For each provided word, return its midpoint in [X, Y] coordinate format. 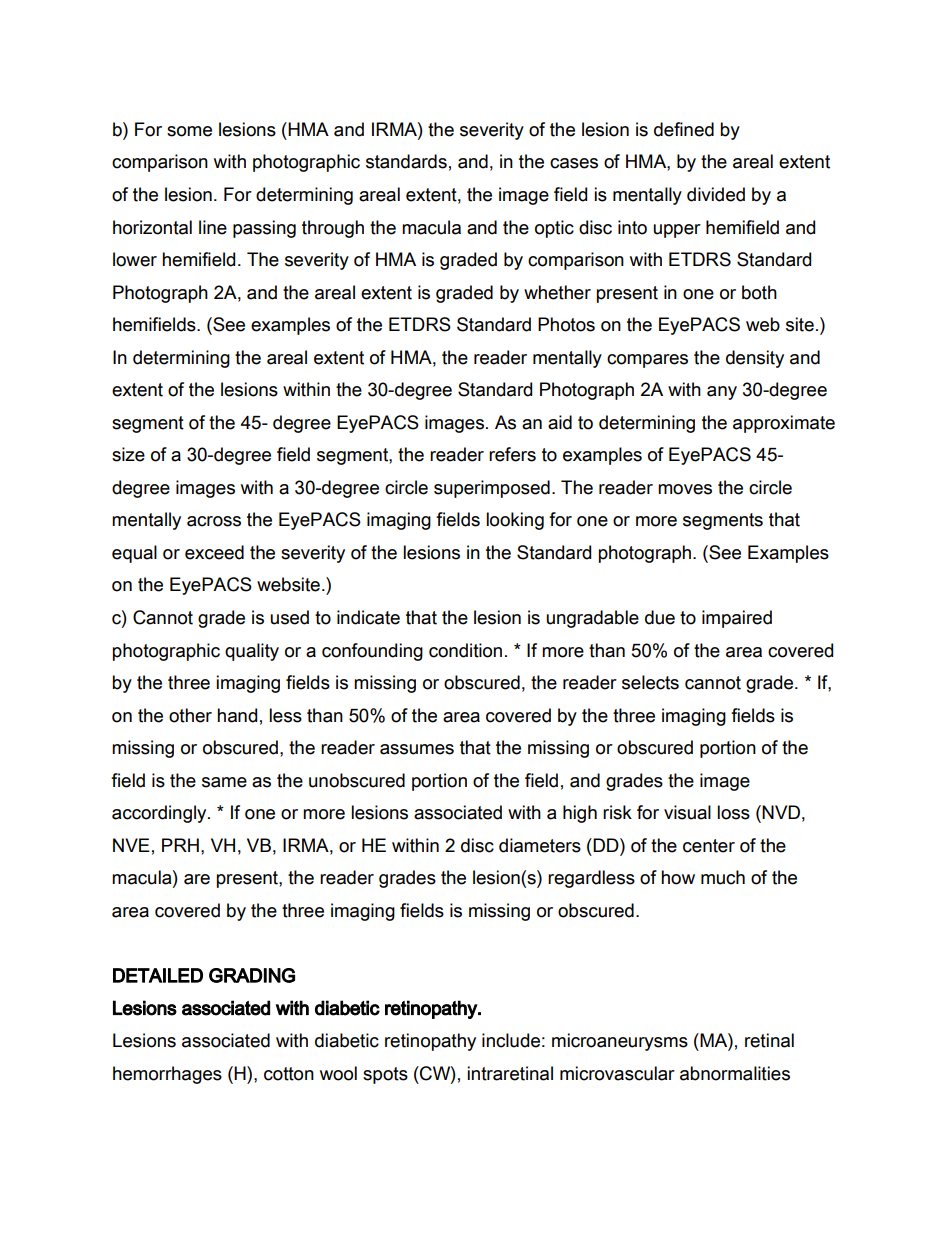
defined [684, 129]
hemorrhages [167, 1075]
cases [574, 163]
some [189, 131]
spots [385, 1075]
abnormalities [735, 1073]
